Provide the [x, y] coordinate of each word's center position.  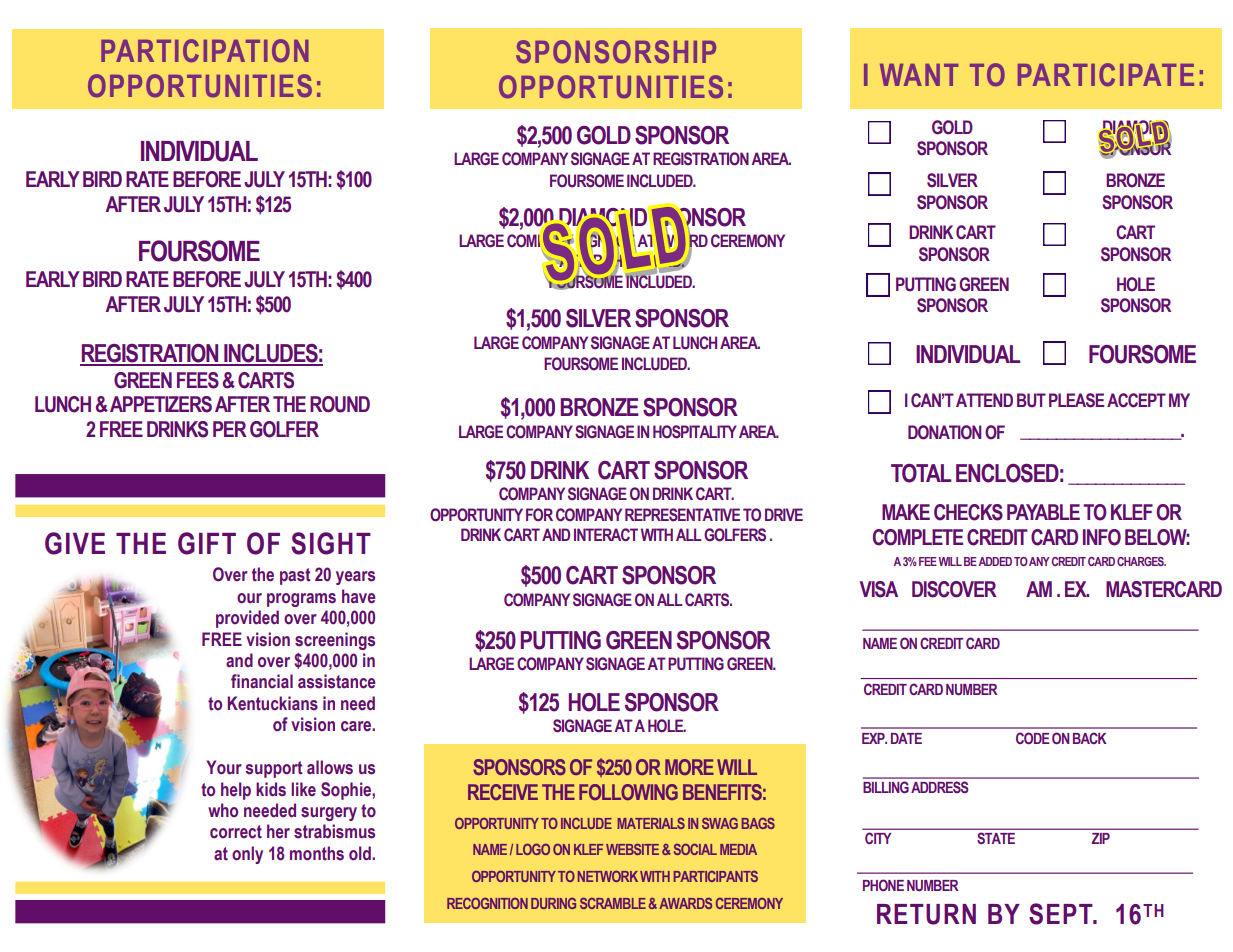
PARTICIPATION [205, 51]
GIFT [207, 543]
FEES [198, 380]
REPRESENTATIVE [682, 515]
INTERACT [606, 535]
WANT [919, 75]
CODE [1032, 738]
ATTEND [984, 400]
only [247, 855]
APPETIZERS [161, 404]
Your [224, 767]
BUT [1031, 400]
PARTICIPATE [1106, 75]
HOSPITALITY [695, 432]
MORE [689, 767]
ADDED [995, 561]
